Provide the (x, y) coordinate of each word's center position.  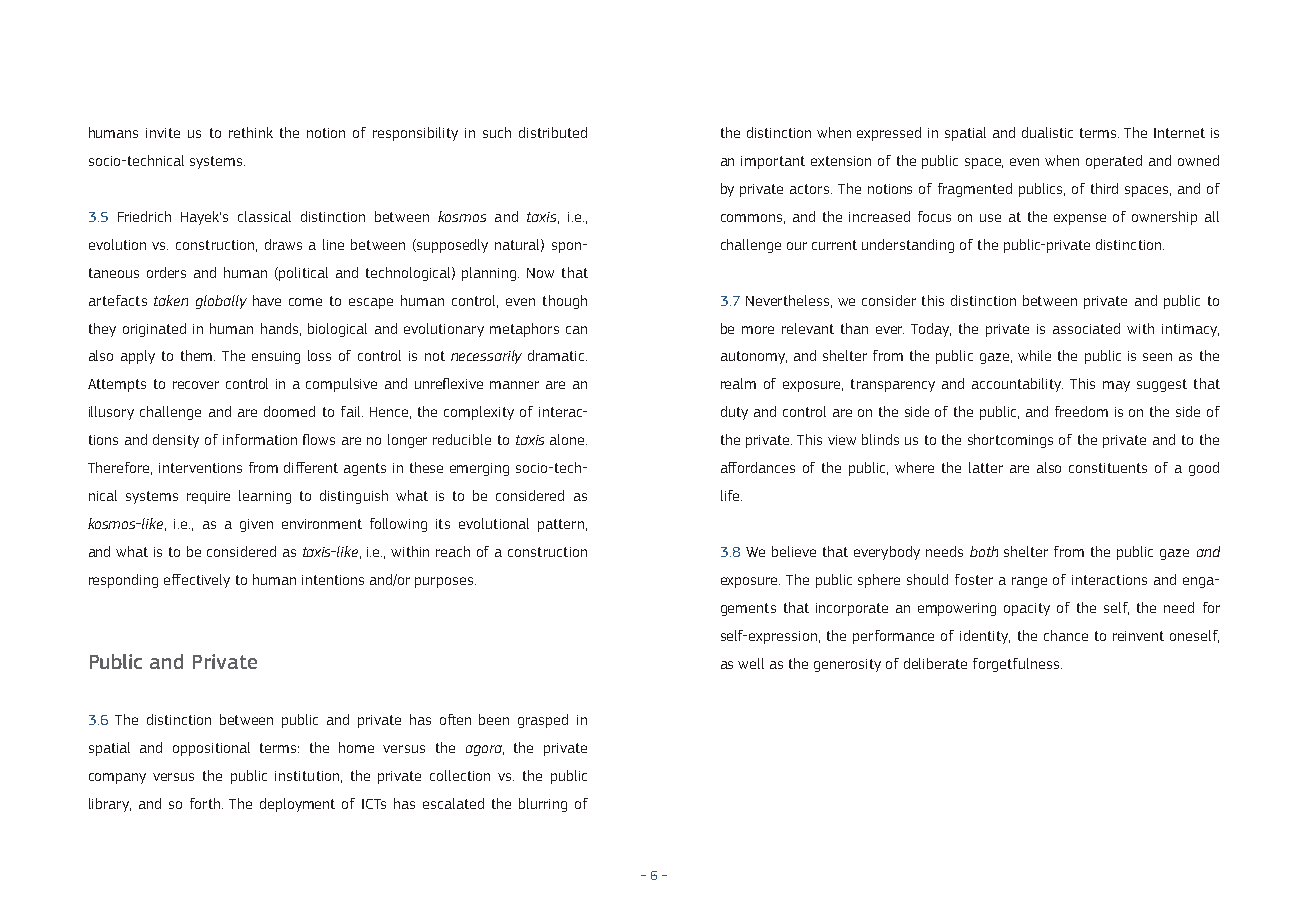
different (311, 467)
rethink (251, 132)
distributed (553, 132)
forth (206, 803)
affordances (758, 467)
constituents (1108, 468)
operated (1114, 162)
